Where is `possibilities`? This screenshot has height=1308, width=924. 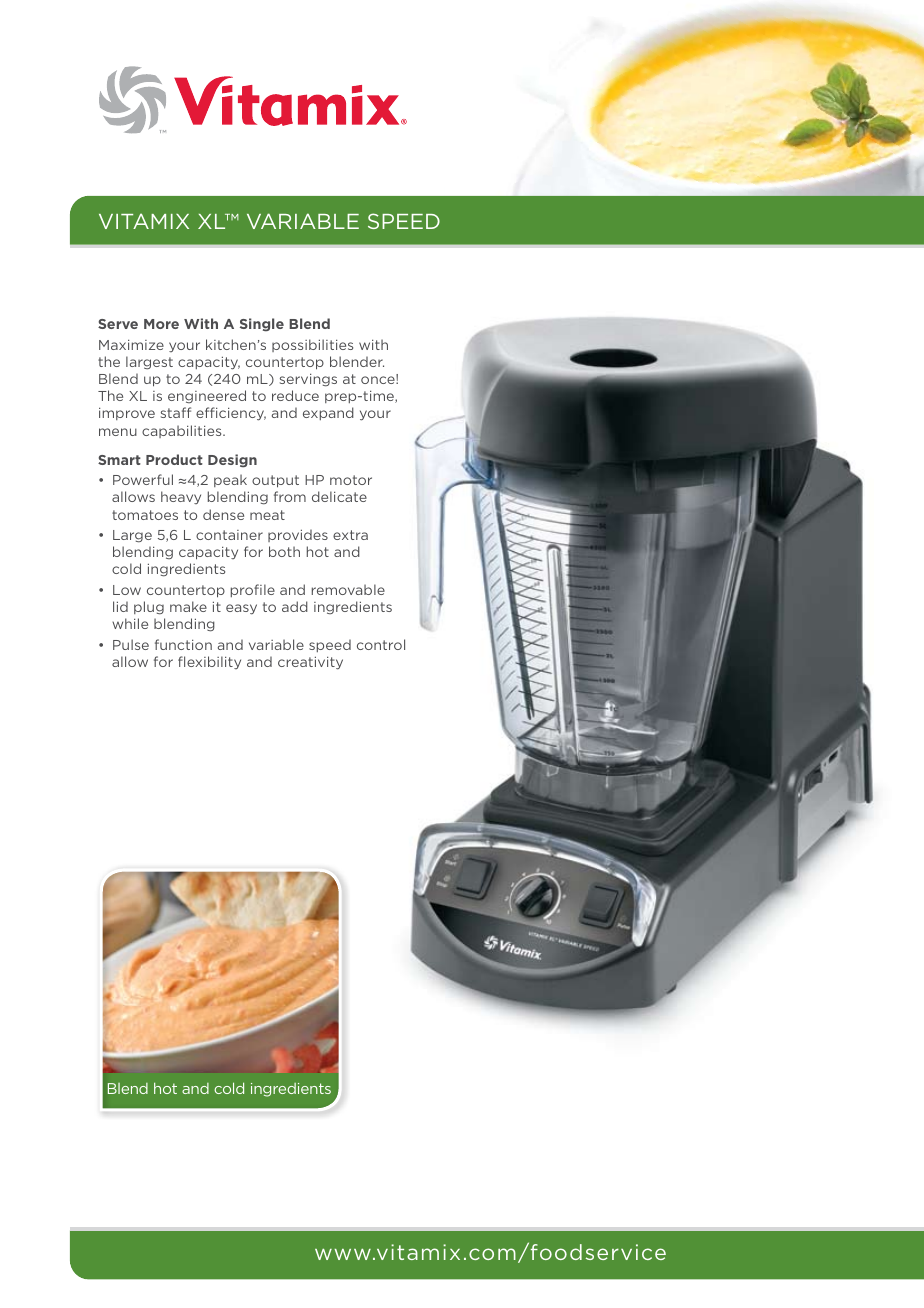
possibilities is located at coordinates (312, 345).
